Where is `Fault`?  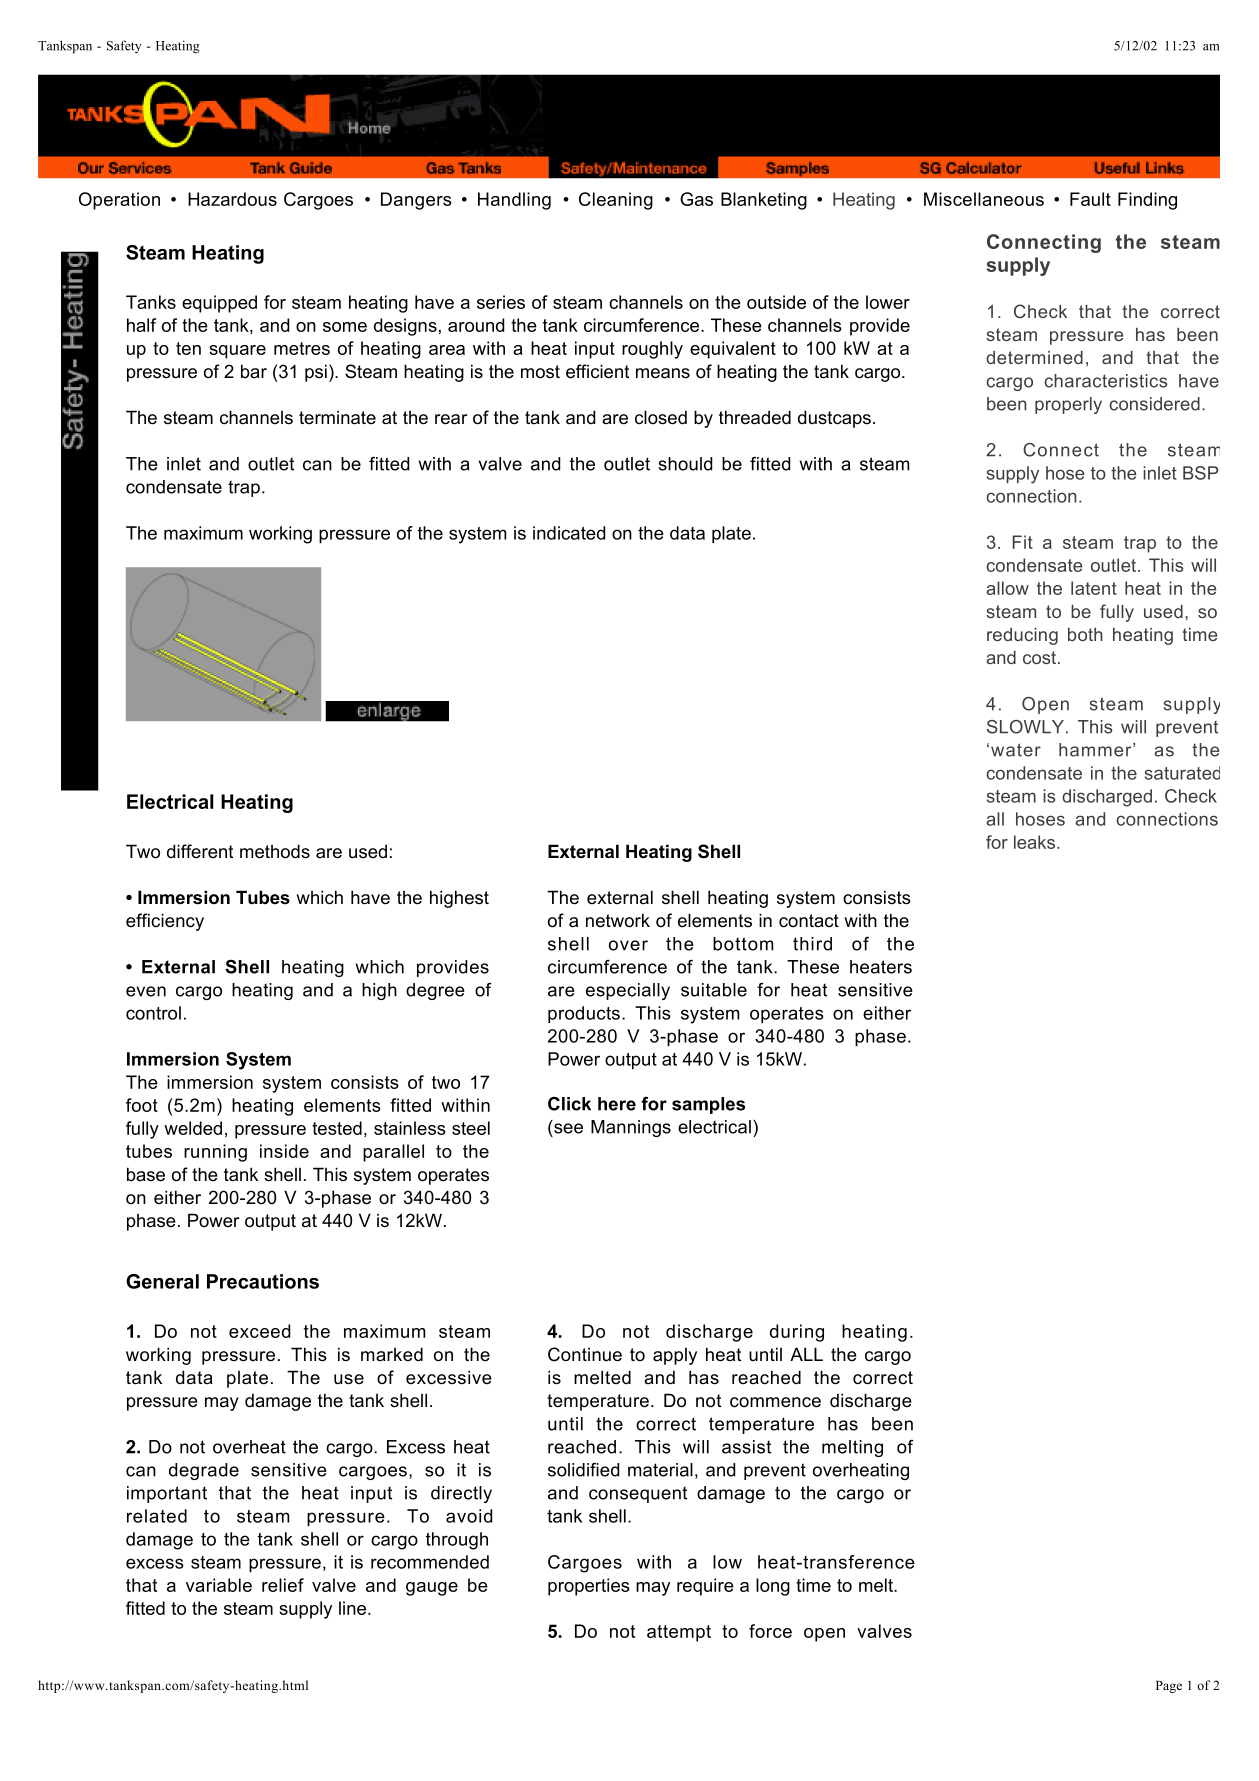
Fault is located at coordinates (1090, 199).
